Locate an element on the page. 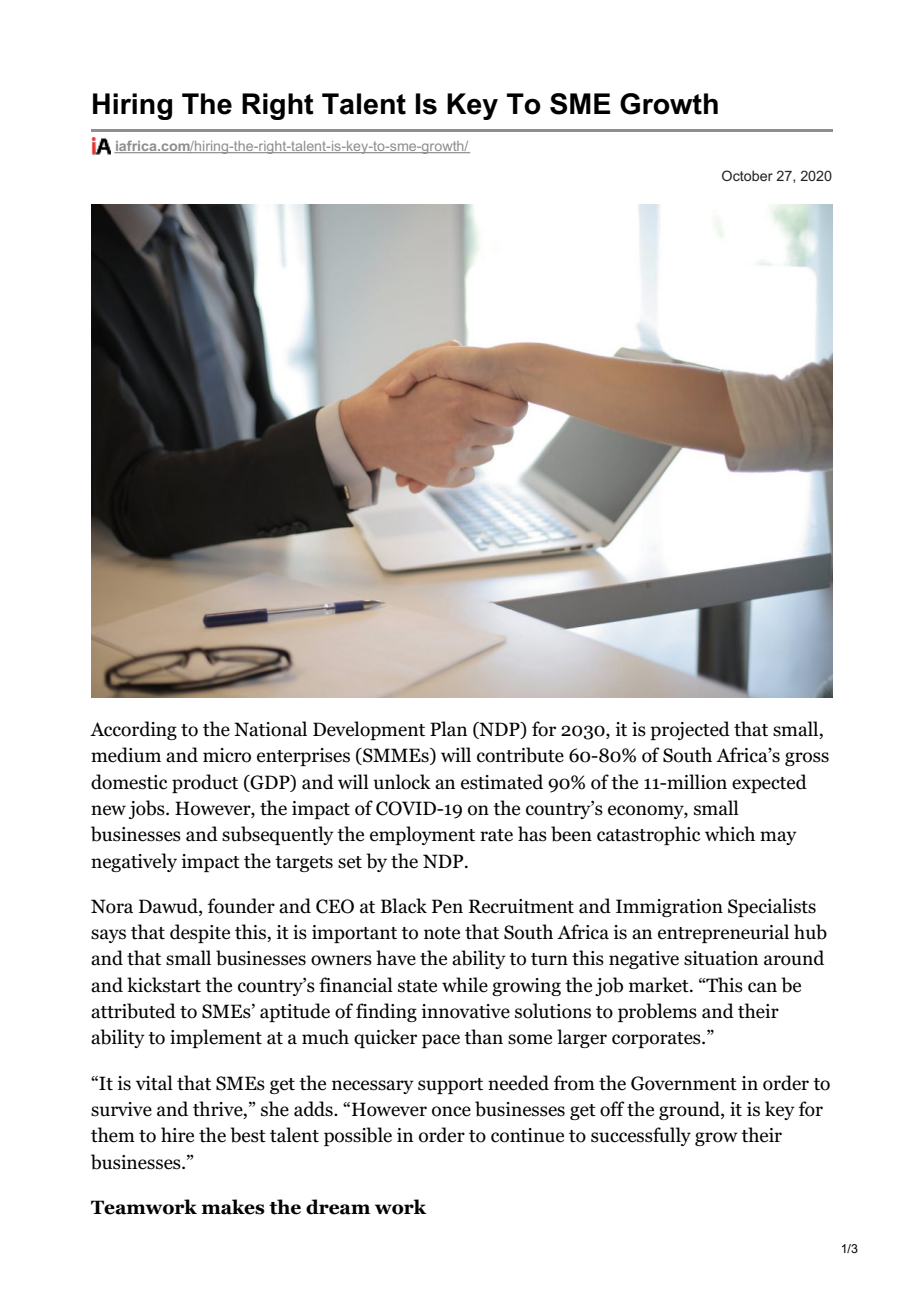 The image size is (924, 1308). Development is located at coordinates (369, 730).
